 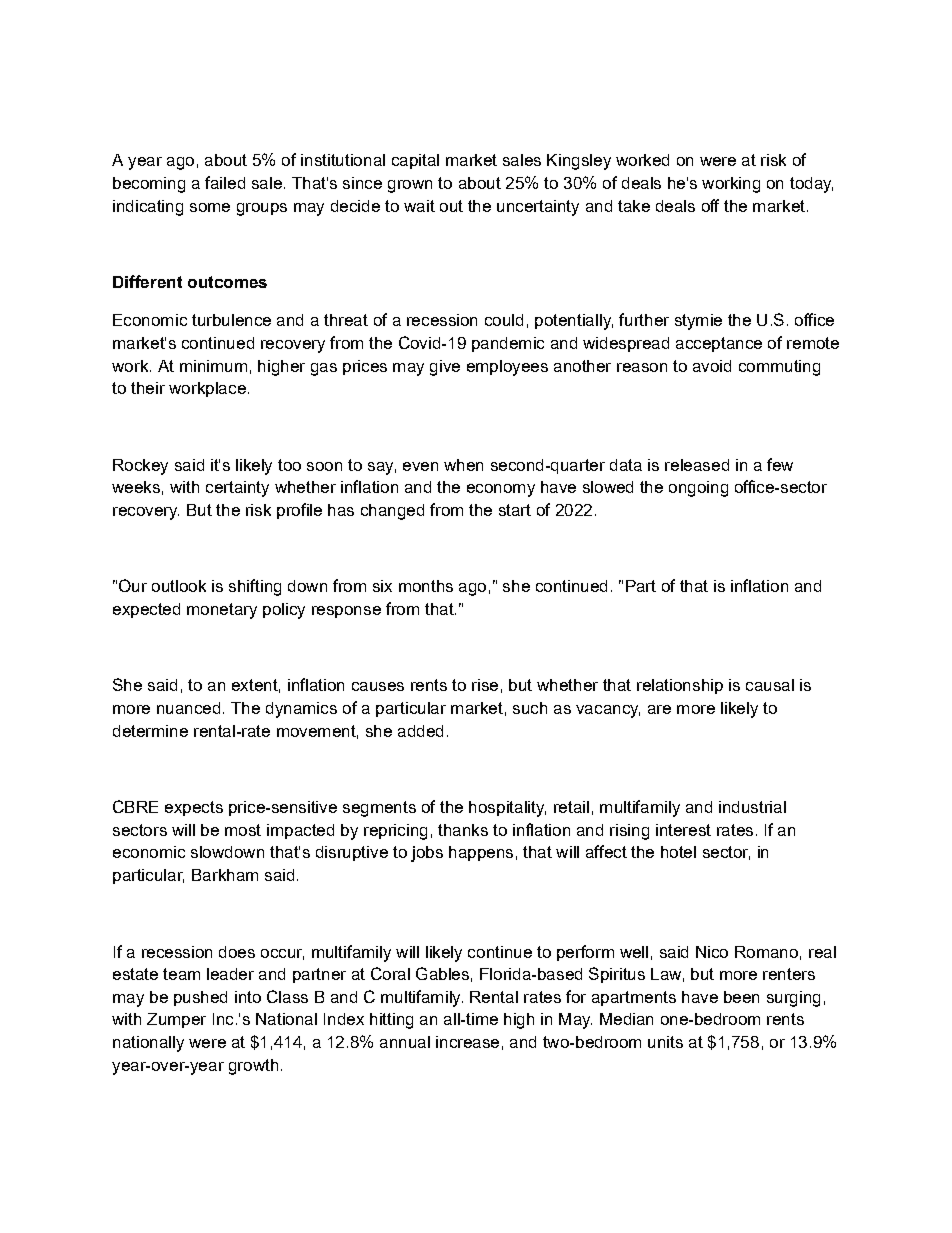 I want to click on monetary, so click(x=222, y=611).
